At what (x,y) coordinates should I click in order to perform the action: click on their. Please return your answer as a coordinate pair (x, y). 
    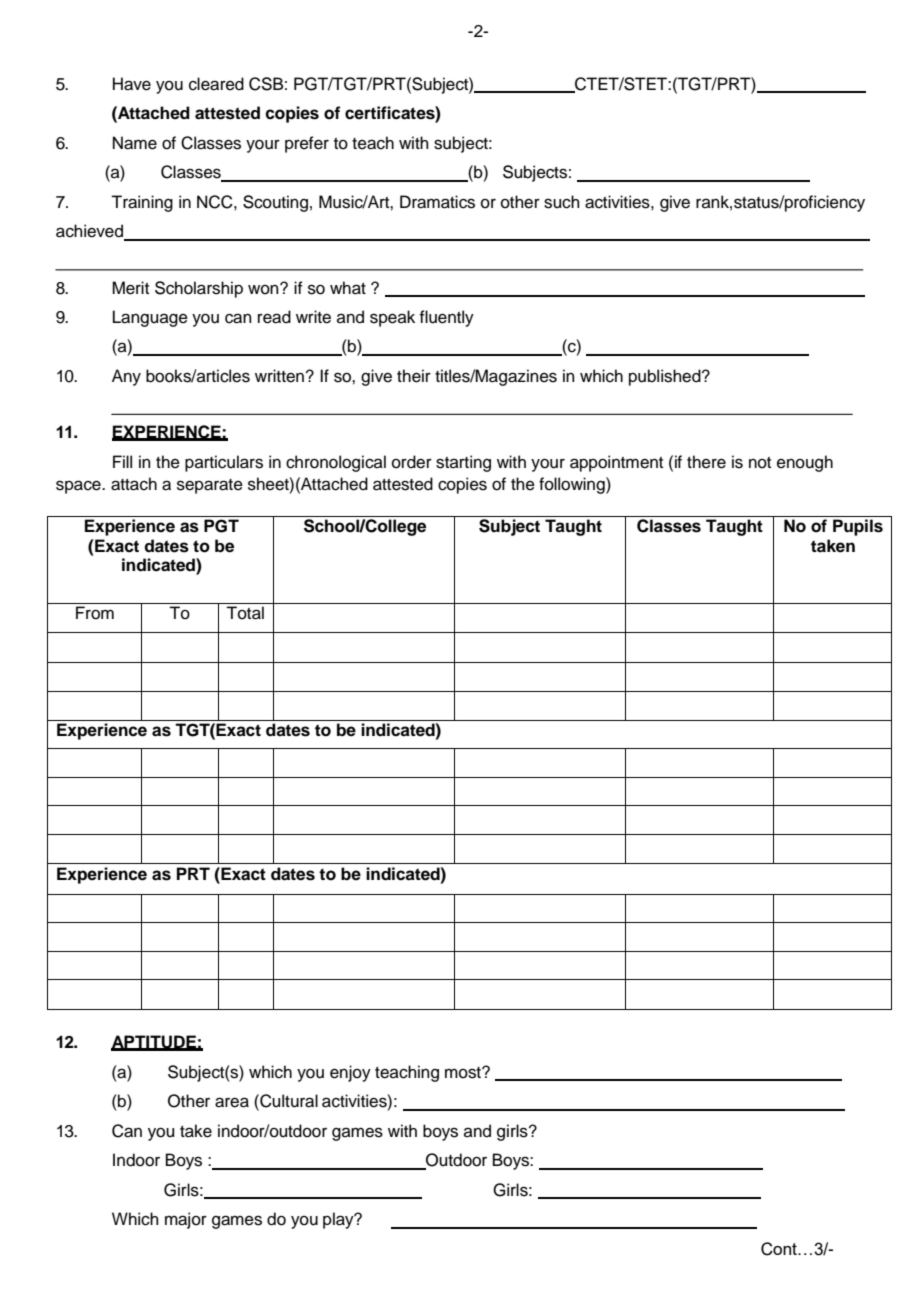
    Looking at the image, I should click on (414, 376).
